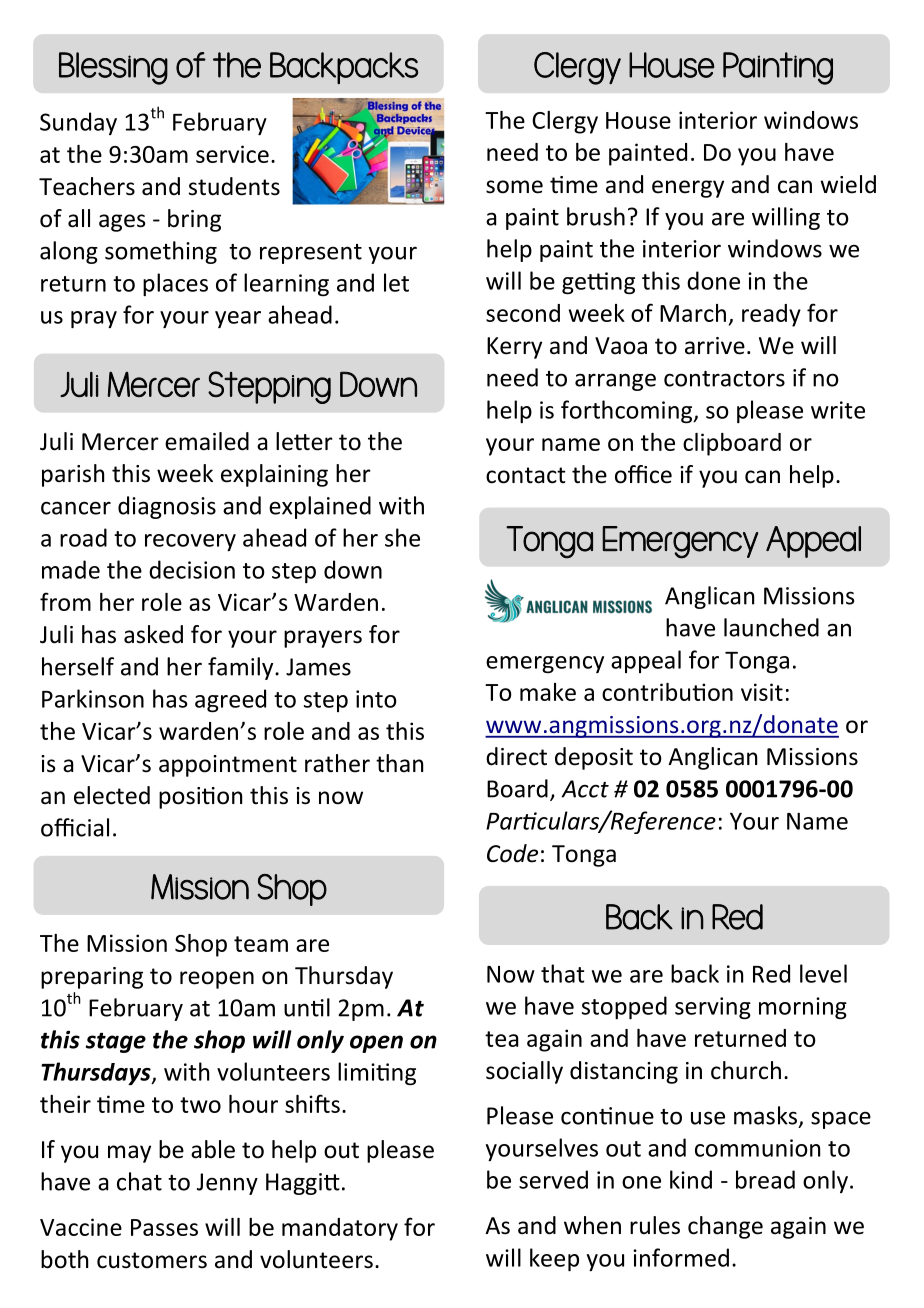 The width and height of the screenshot is (924, 1308). What do you see at coordinates (514, 348) in the screenshot?
I see `Kerry` at bounding box center [514, 348].
